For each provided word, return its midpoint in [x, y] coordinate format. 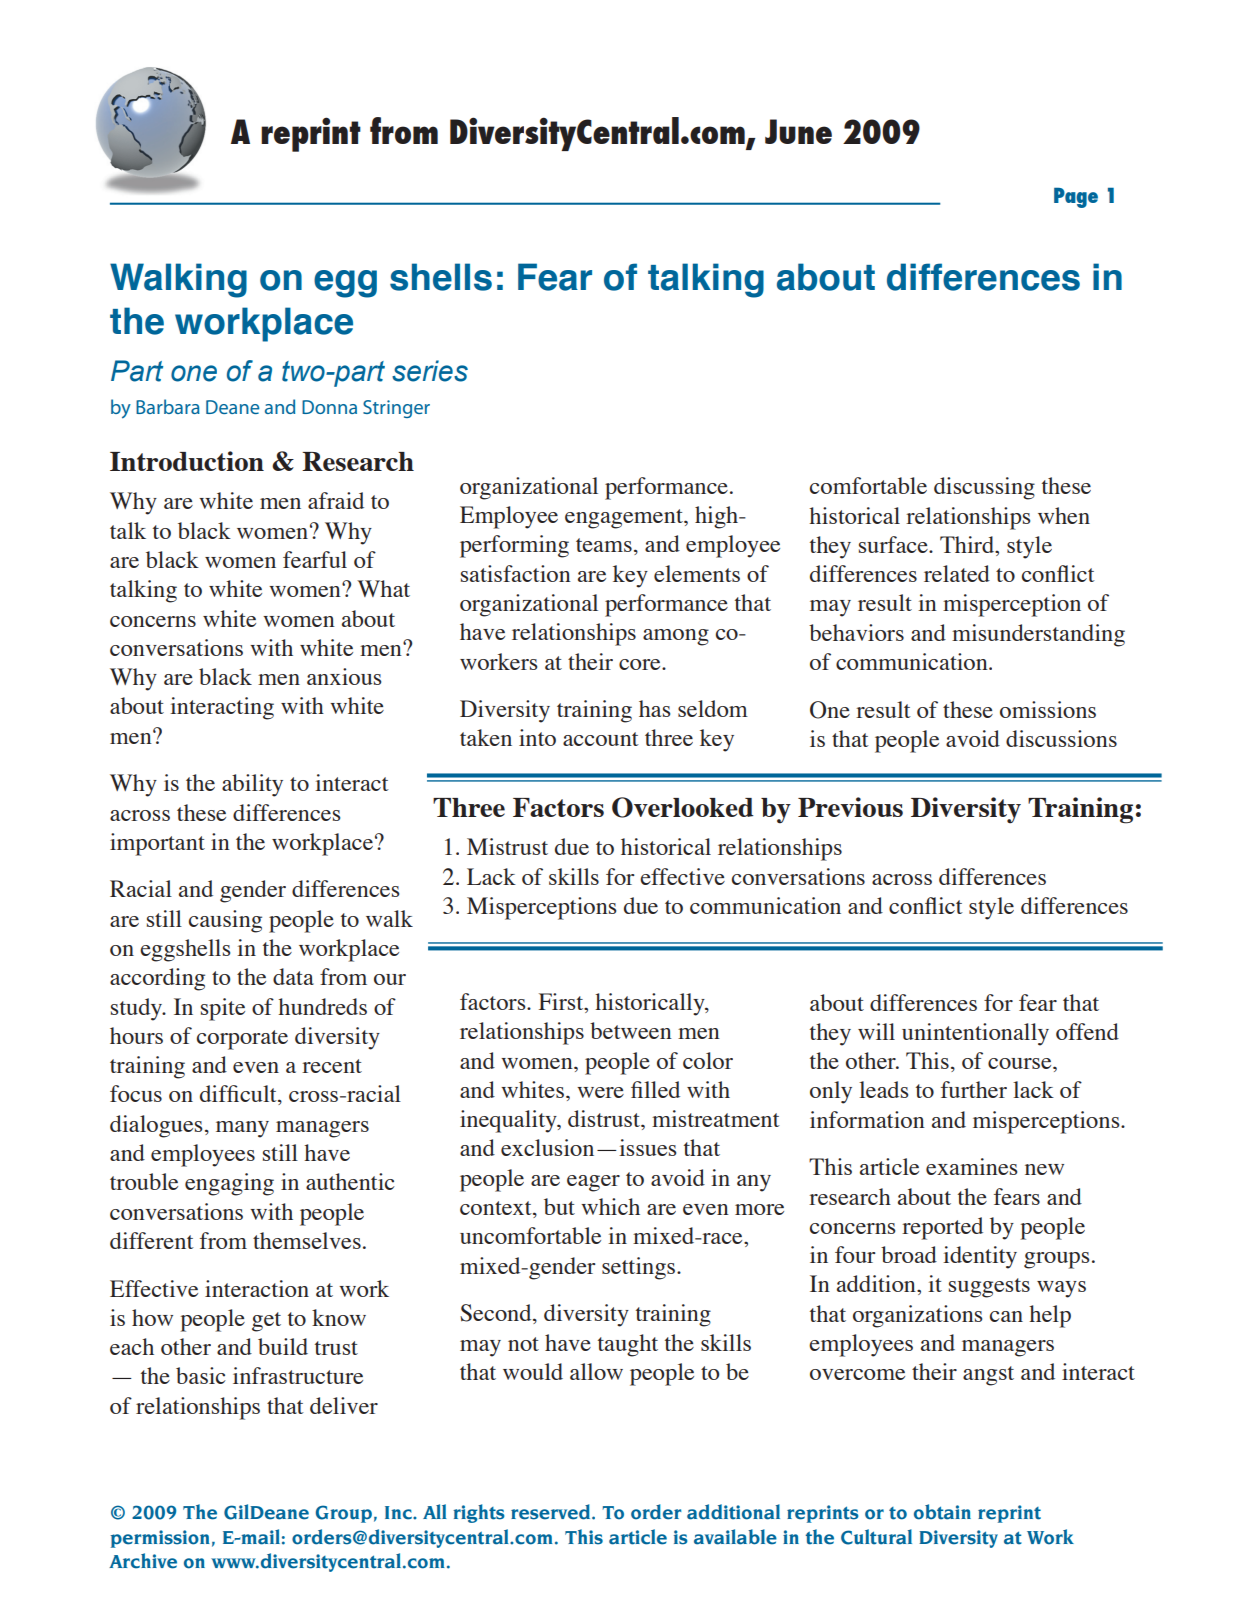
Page [1076, 197]
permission [160, 1539]
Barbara [168, 406]
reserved [552, 1512]
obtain [942, 1512]
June [798, 131]
